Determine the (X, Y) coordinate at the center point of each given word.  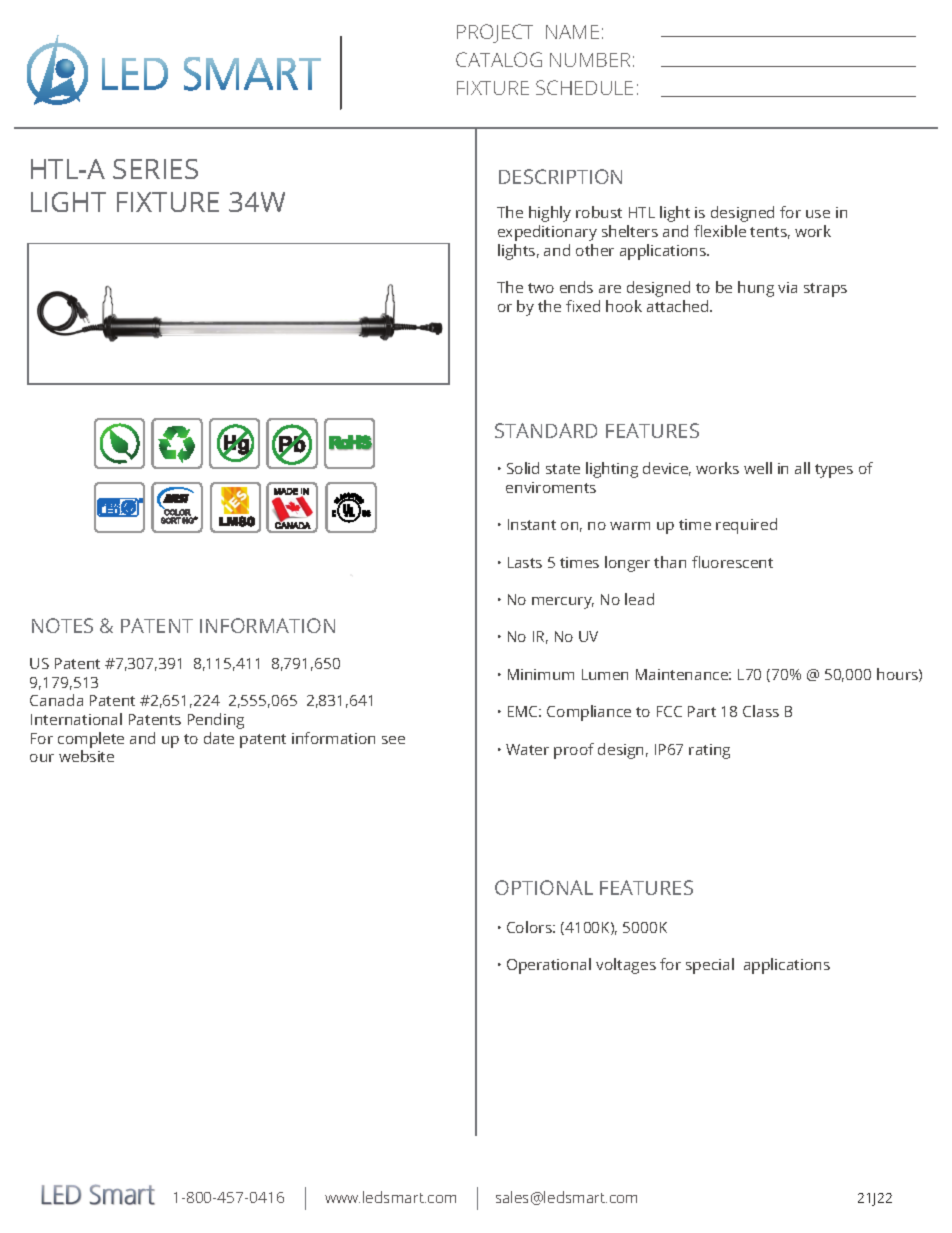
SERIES (155, 169)
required (746, 526)
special (710, 966)
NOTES (62, 625)
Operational (549, 966)
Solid (523, 468)
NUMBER (590, 60)
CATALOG (499, 59)
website (86, 756)
